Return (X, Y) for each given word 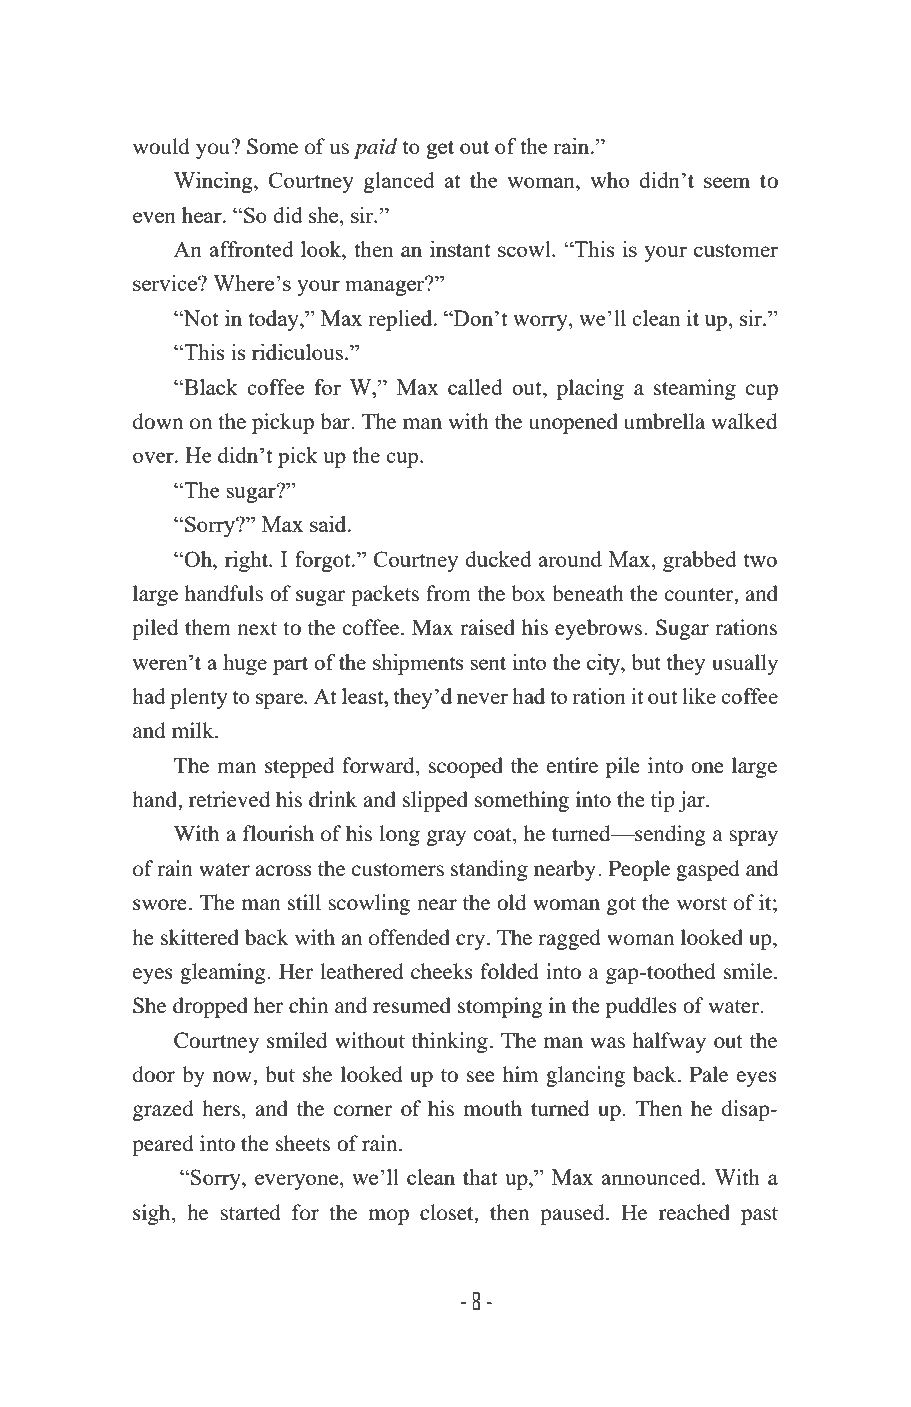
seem (727, 182)
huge (245, 664)
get (440, 149)
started (250, 1212)
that (480, 1177)
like (699, 696)
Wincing (214, 182)
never (482, 698)
